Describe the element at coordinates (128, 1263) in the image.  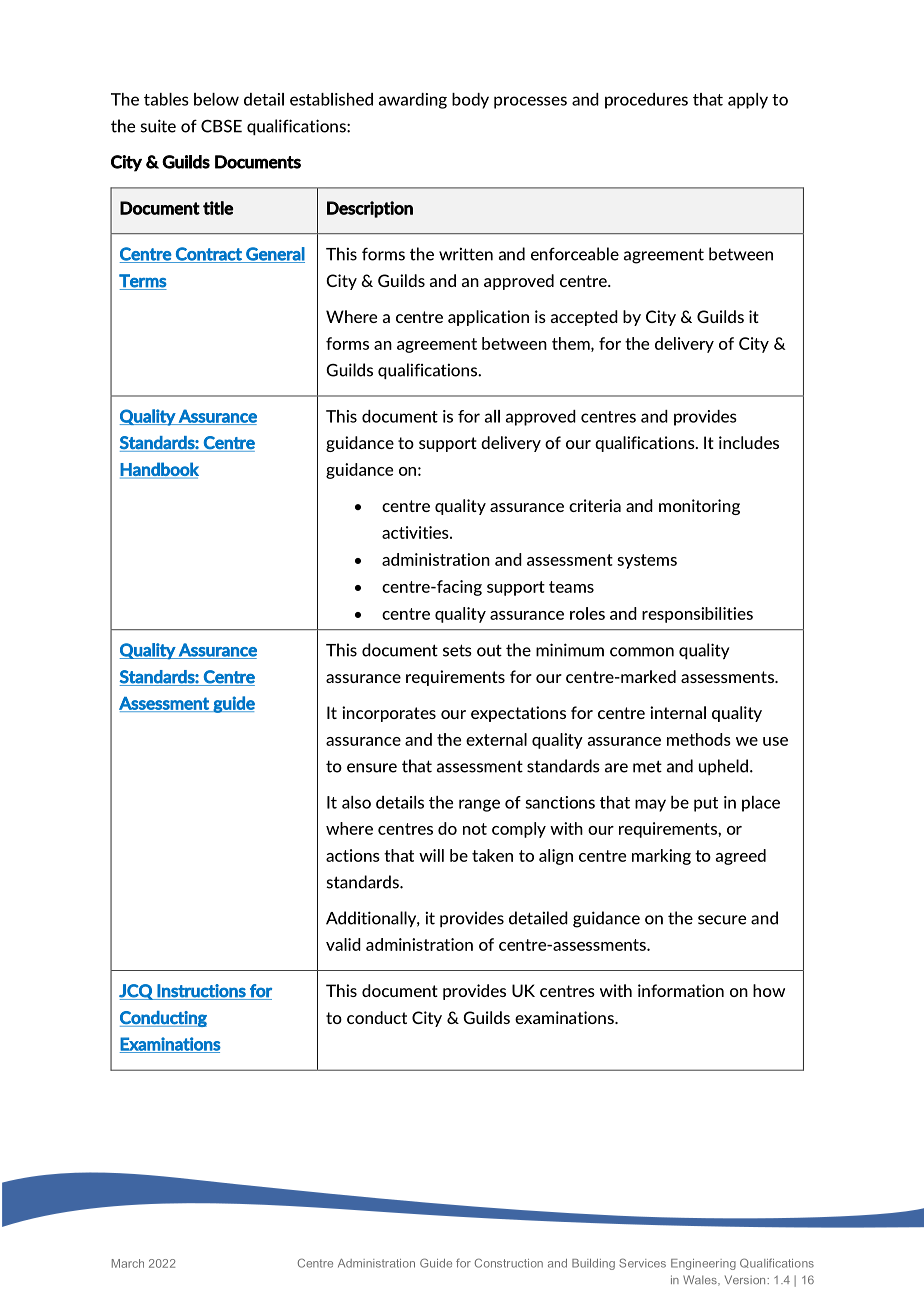
I see `March` at that location.
